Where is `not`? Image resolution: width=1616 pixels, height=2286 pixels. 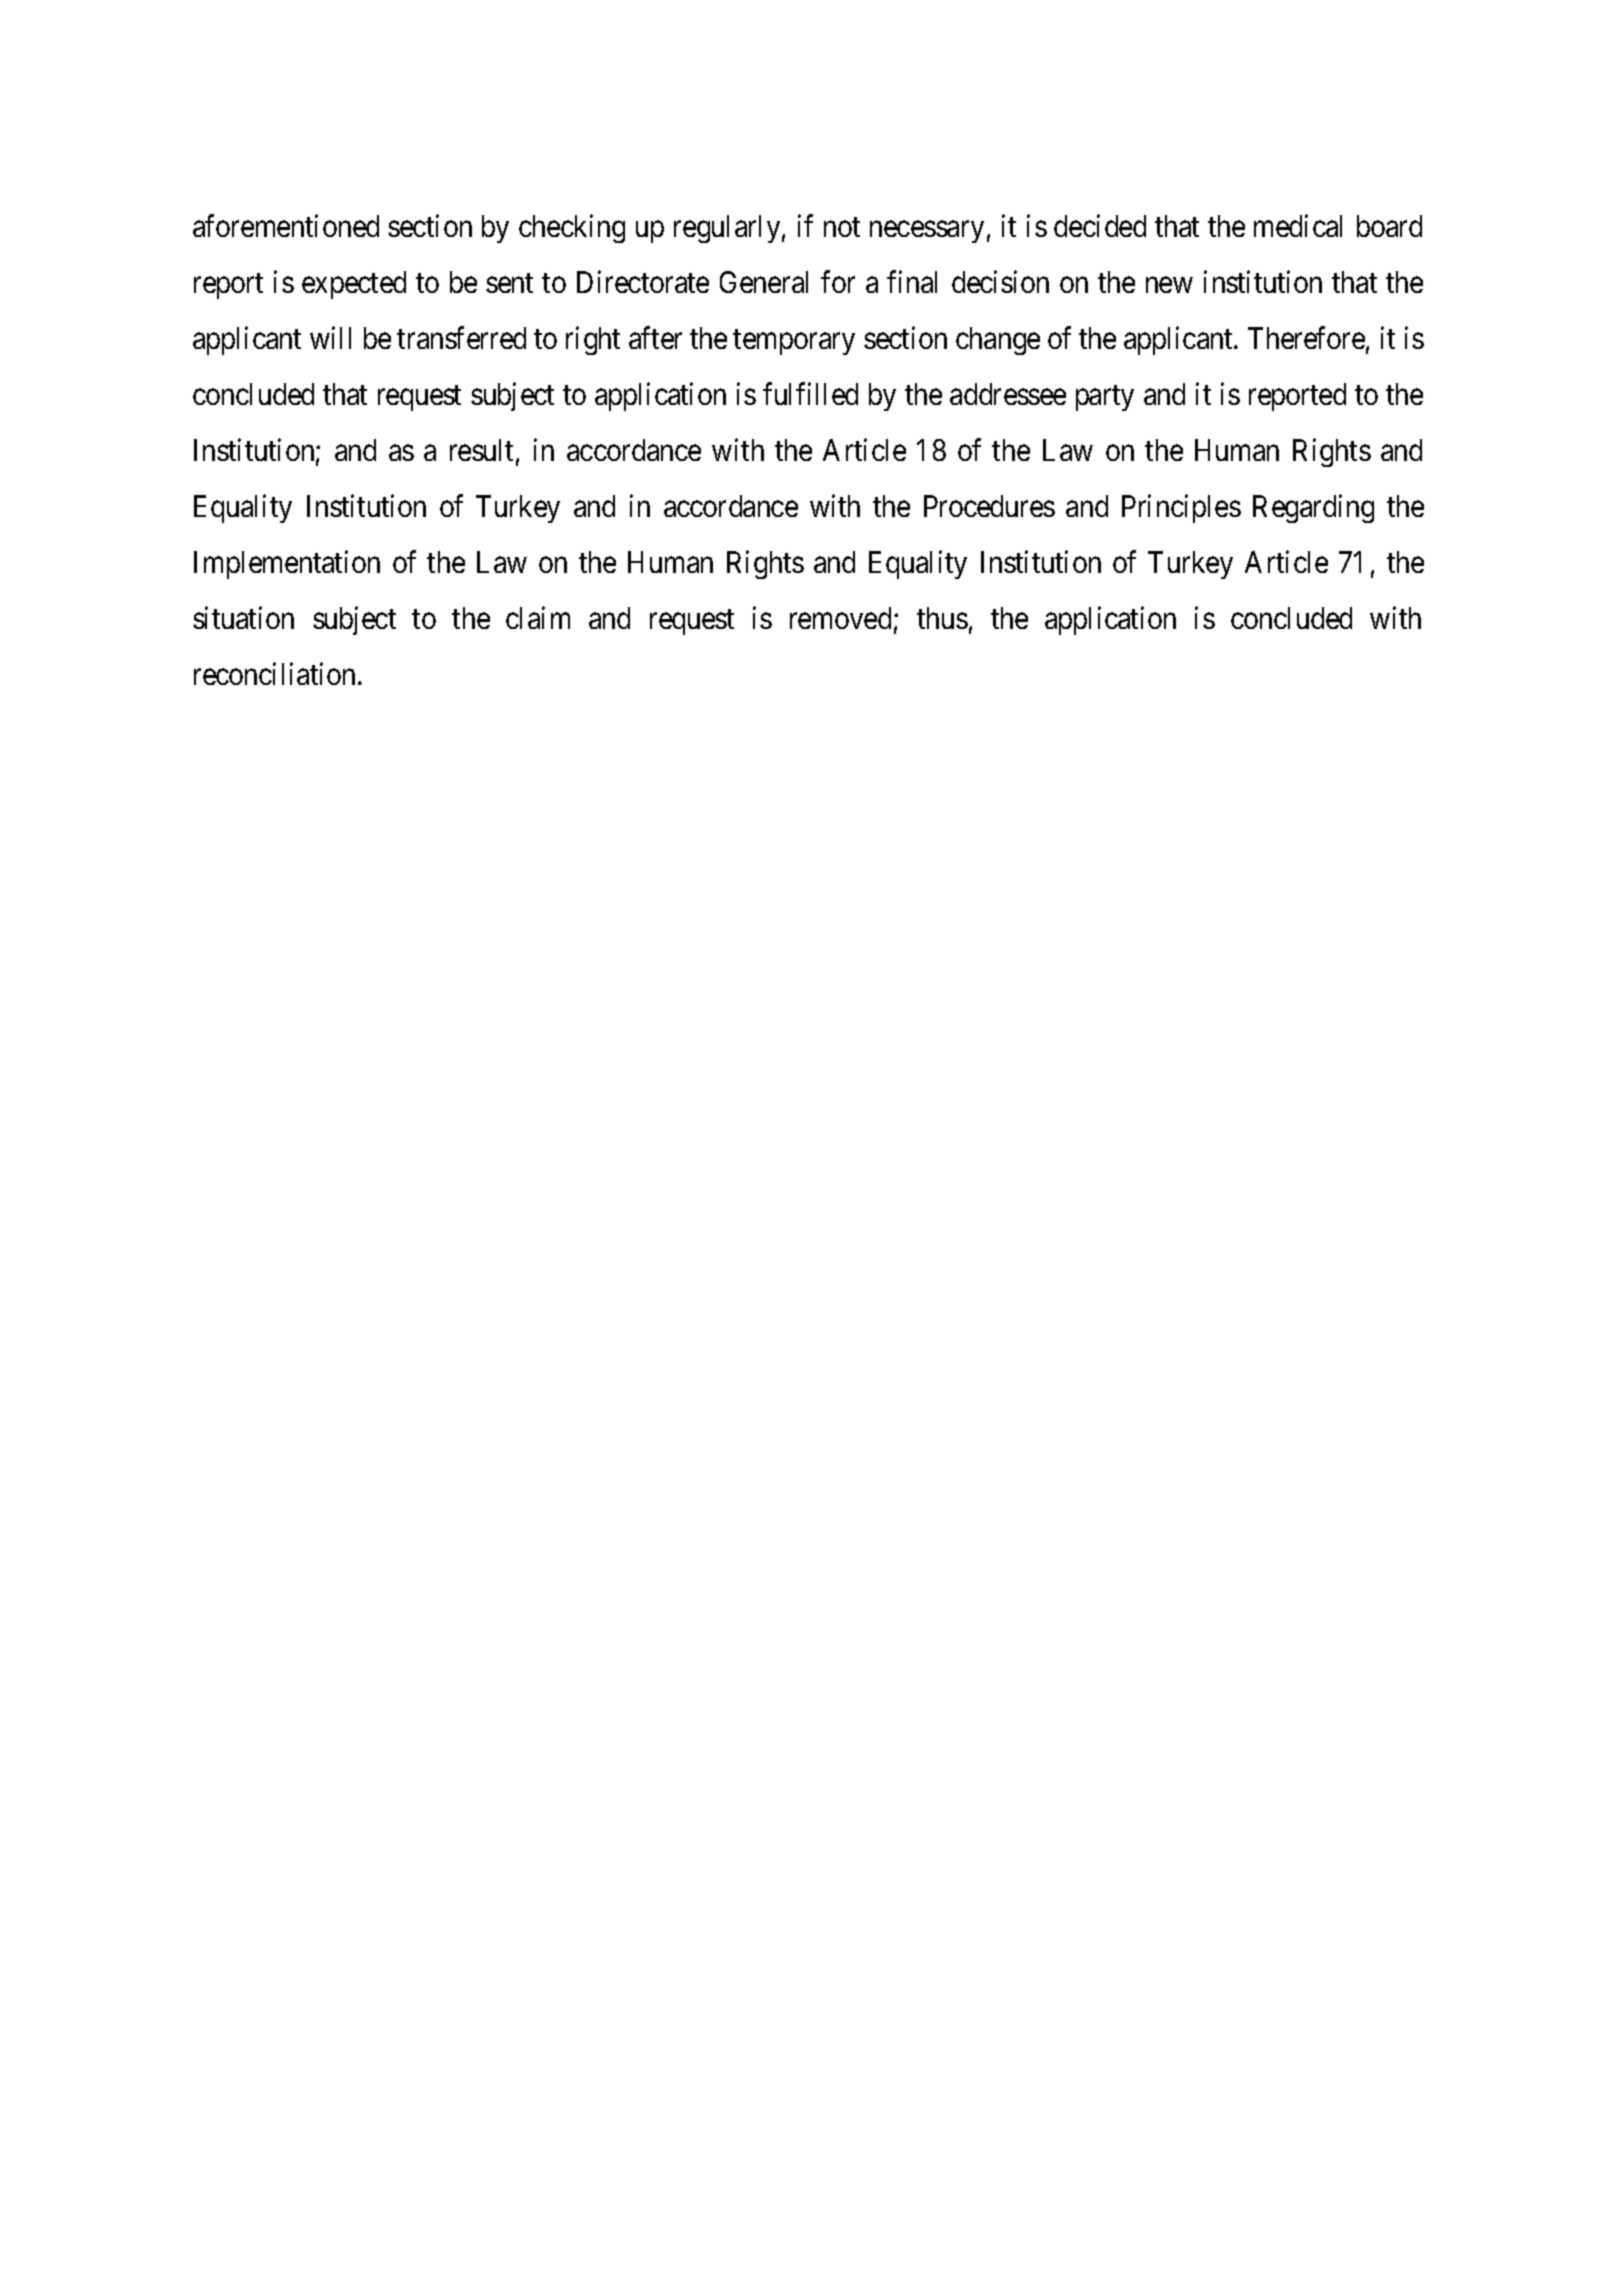
not is located at coordinates (842, 227).
